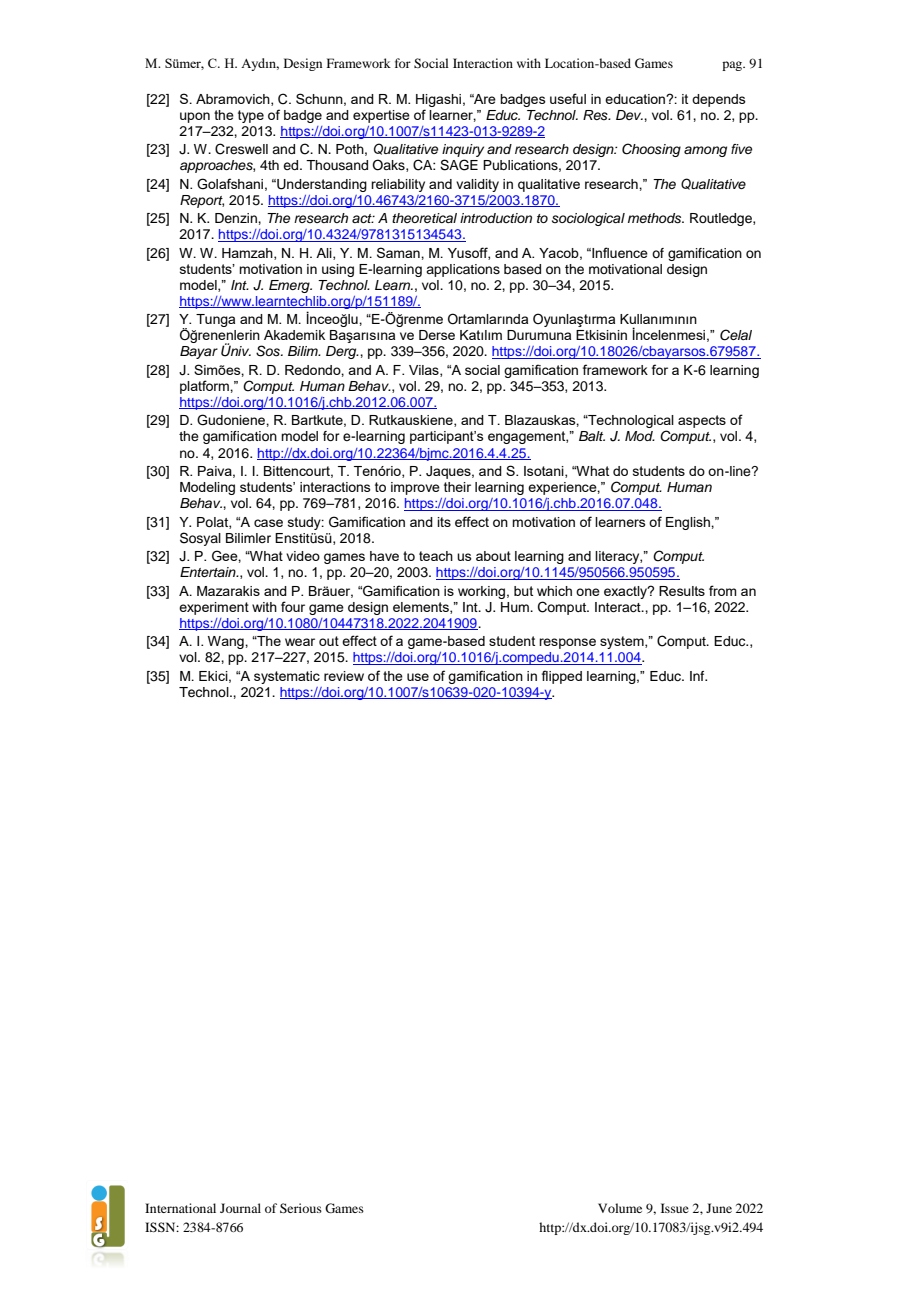 The width and height of the page is (924, 1308). What do you see at coordinates (620, 1208) in the page?
I see `Volume` at bounding box center [620, 1208].
